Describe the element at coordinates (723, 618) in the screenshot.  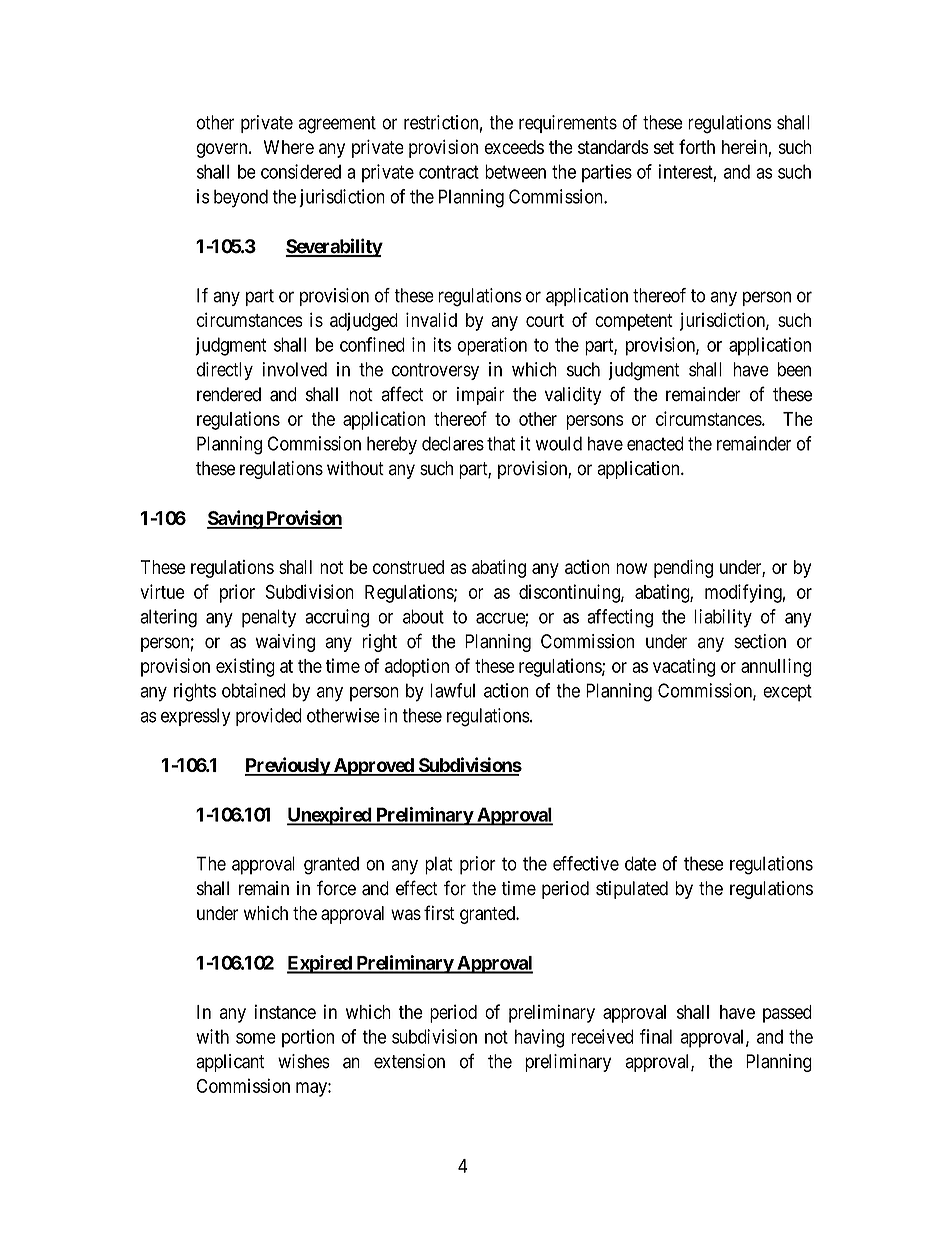
I see `liability` at that location.
